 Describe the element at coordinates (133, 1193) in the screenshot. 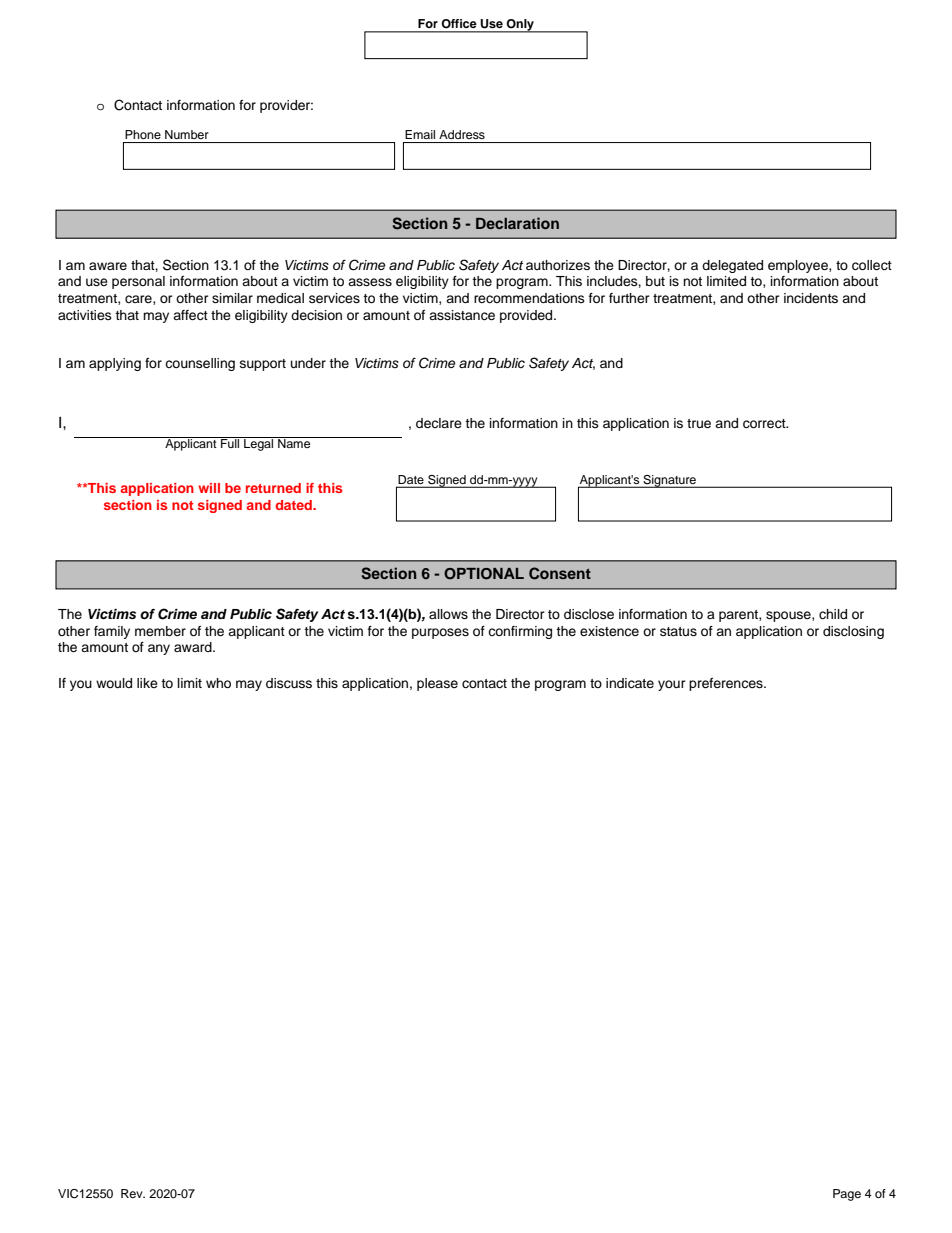

I see `Rev` at that location.
